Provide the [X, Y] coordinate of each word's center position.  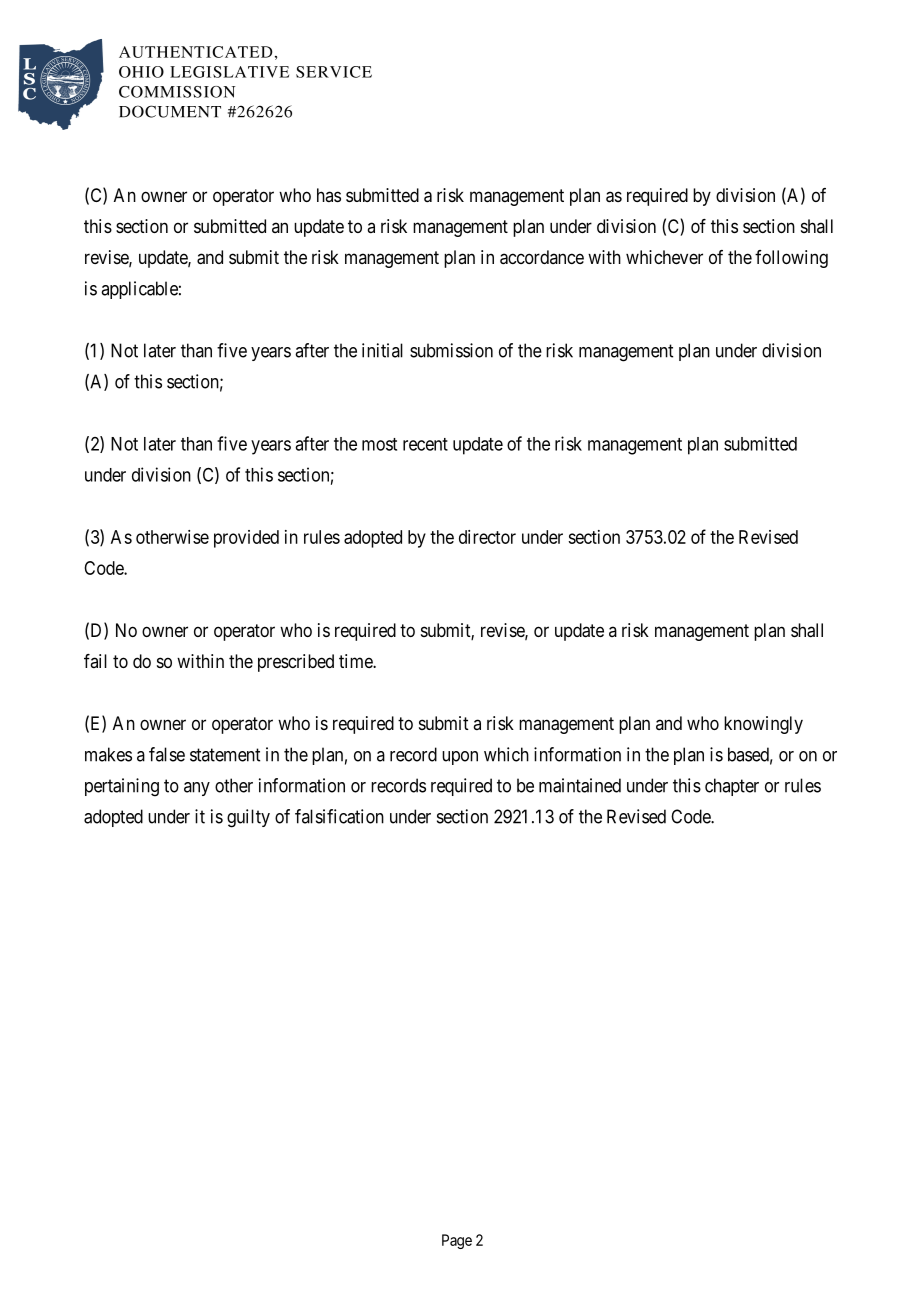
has [329, 195]
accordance [542, 257]
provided [246, 539]
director [487, 537]
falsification [339, 816]
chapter [732, 787]
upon [460, 758]
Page [457, 1241]
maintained [580, 785]
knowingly [763, 725]
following [791, 259]
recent [425, 444]
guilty [248, 818]
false [167, 754]
